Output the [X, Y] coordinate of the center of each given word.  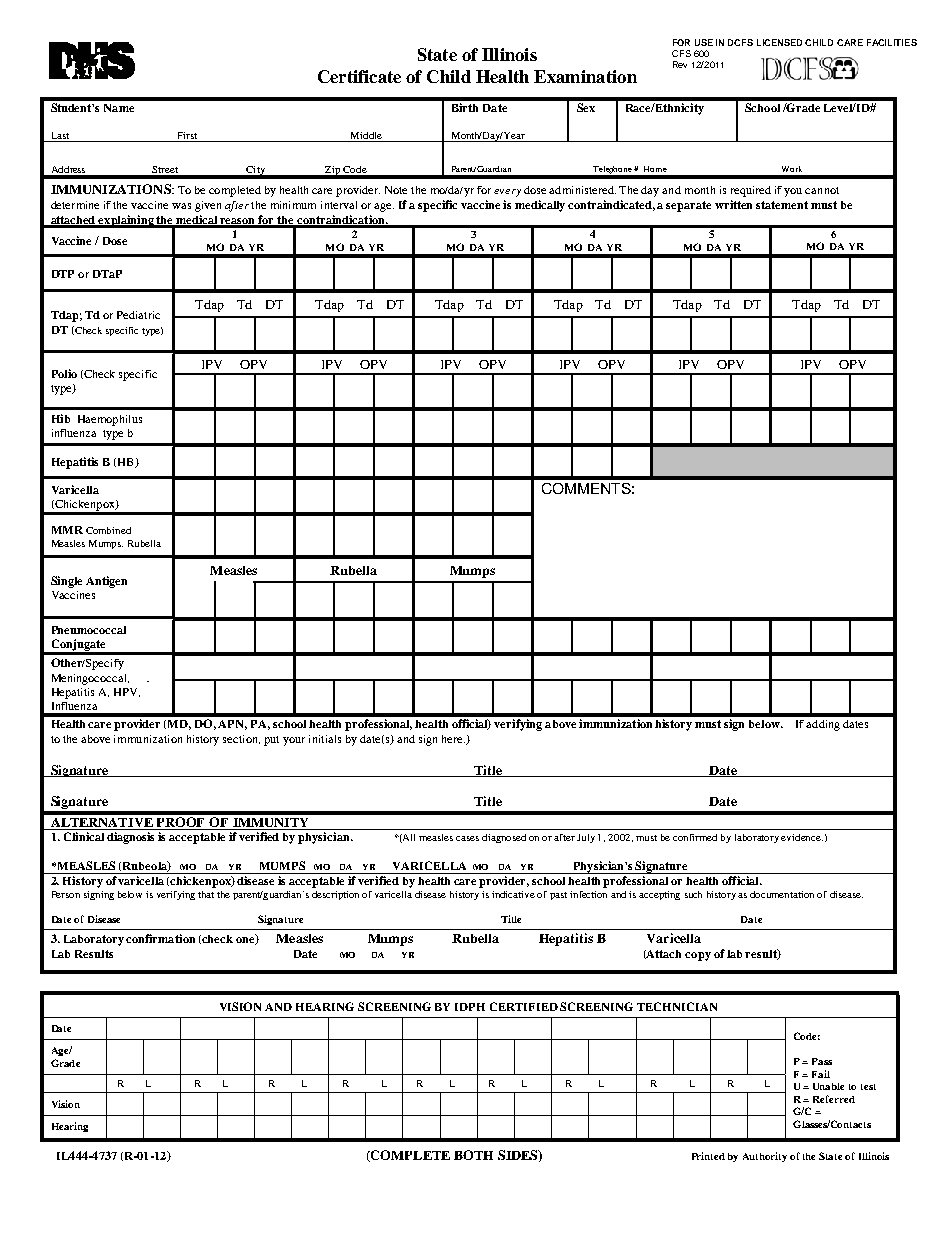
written [733, 204]
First [187, 135]
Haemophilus [110, 420]
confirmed [695, 837]
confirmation [160, 938]
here [453, 739]
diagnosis [130, 838]
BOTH [473, 1155]
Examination [585, 76]
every [507, 193]
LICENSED [779, 42]
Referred [834, 1099]
